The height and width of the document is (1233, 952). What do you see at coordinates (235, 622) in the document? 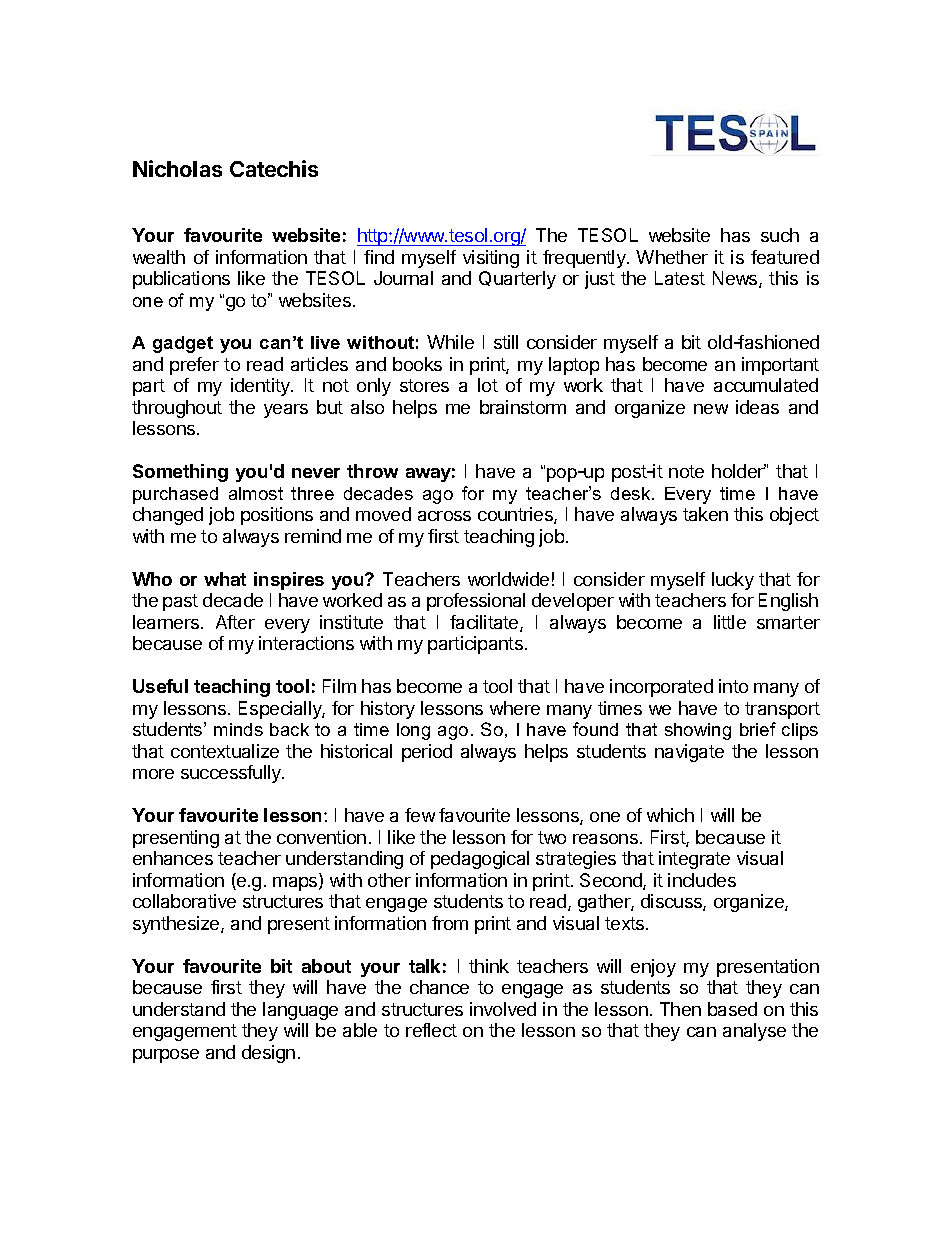
I see `After` at bounding box center [235, 622].
